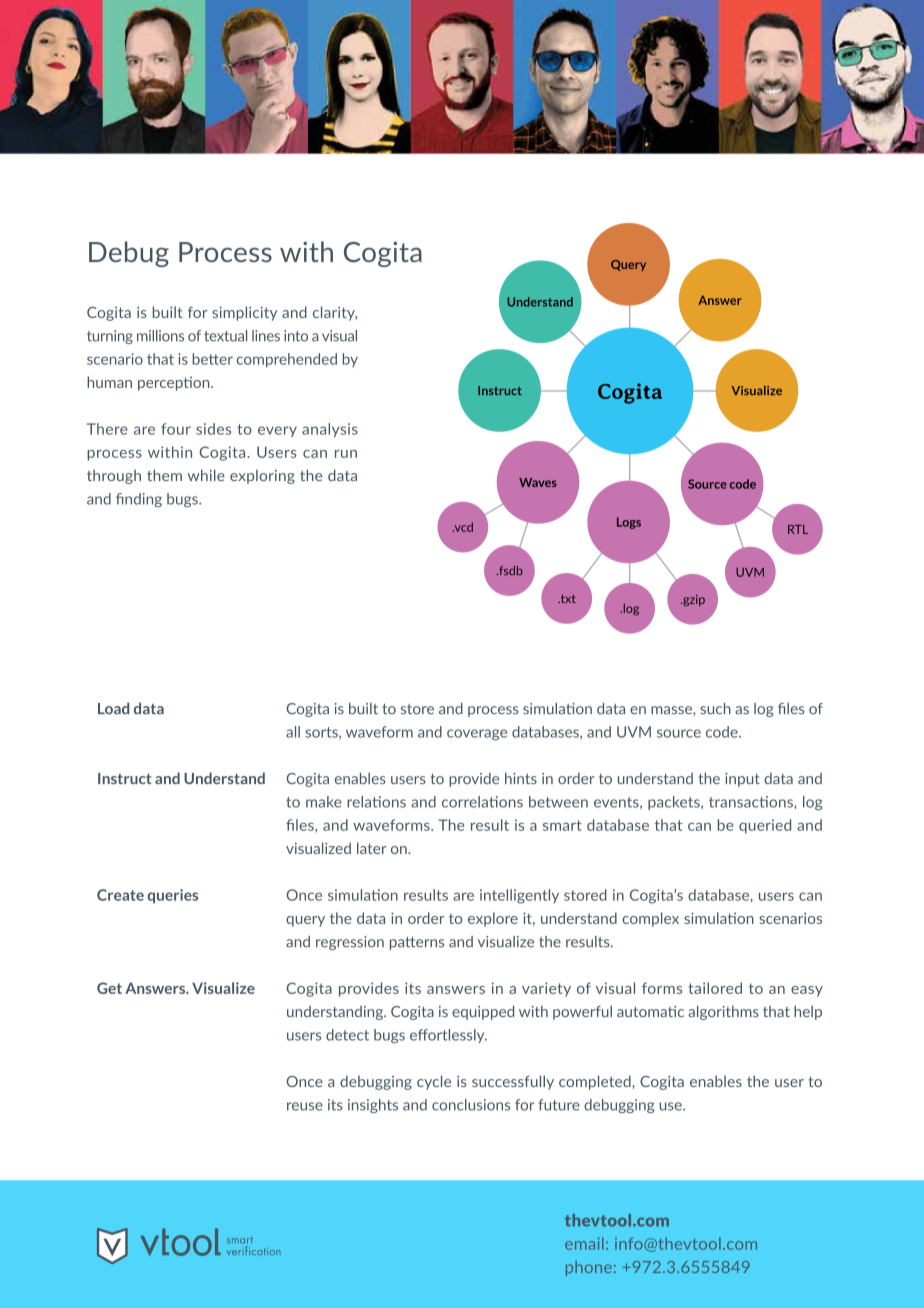 The height and width of the page is (1308, 924). What do you see at coordinates (715, 709) in the page?
I see `such` at bounding box center [715, 709].
